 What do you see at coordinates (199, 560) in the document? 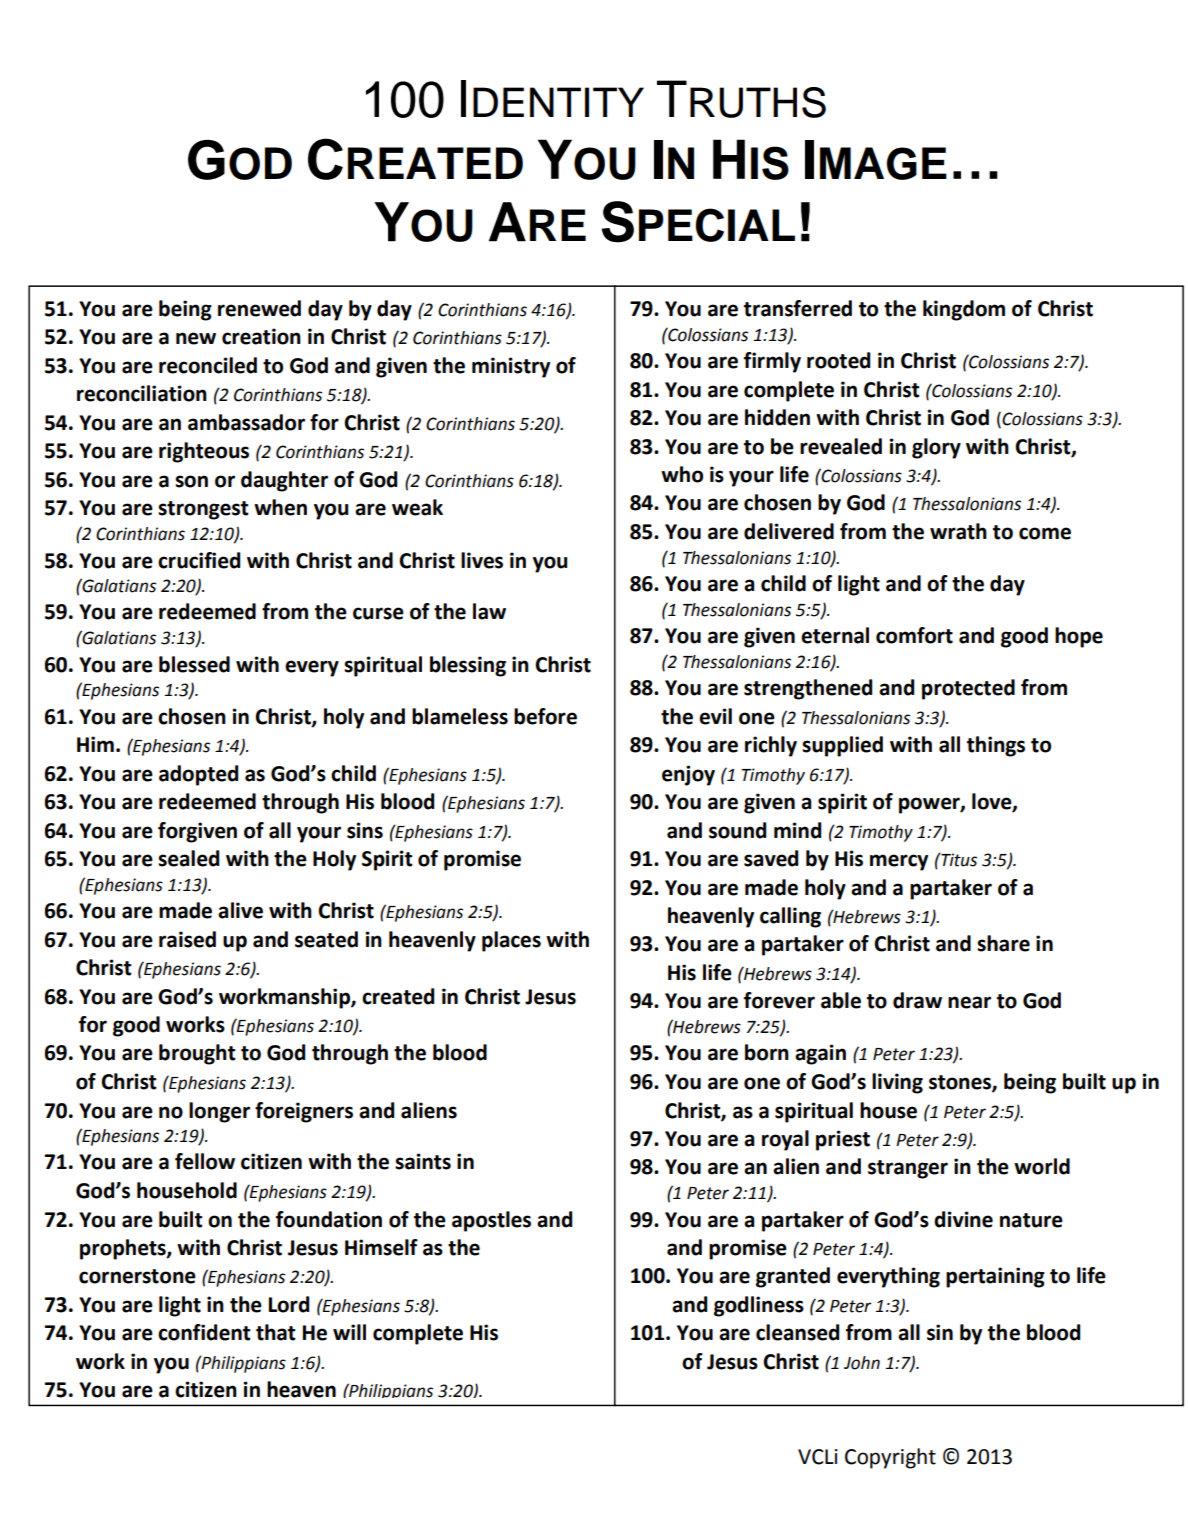
I see `crucified` at bounding box center [199, 560].
